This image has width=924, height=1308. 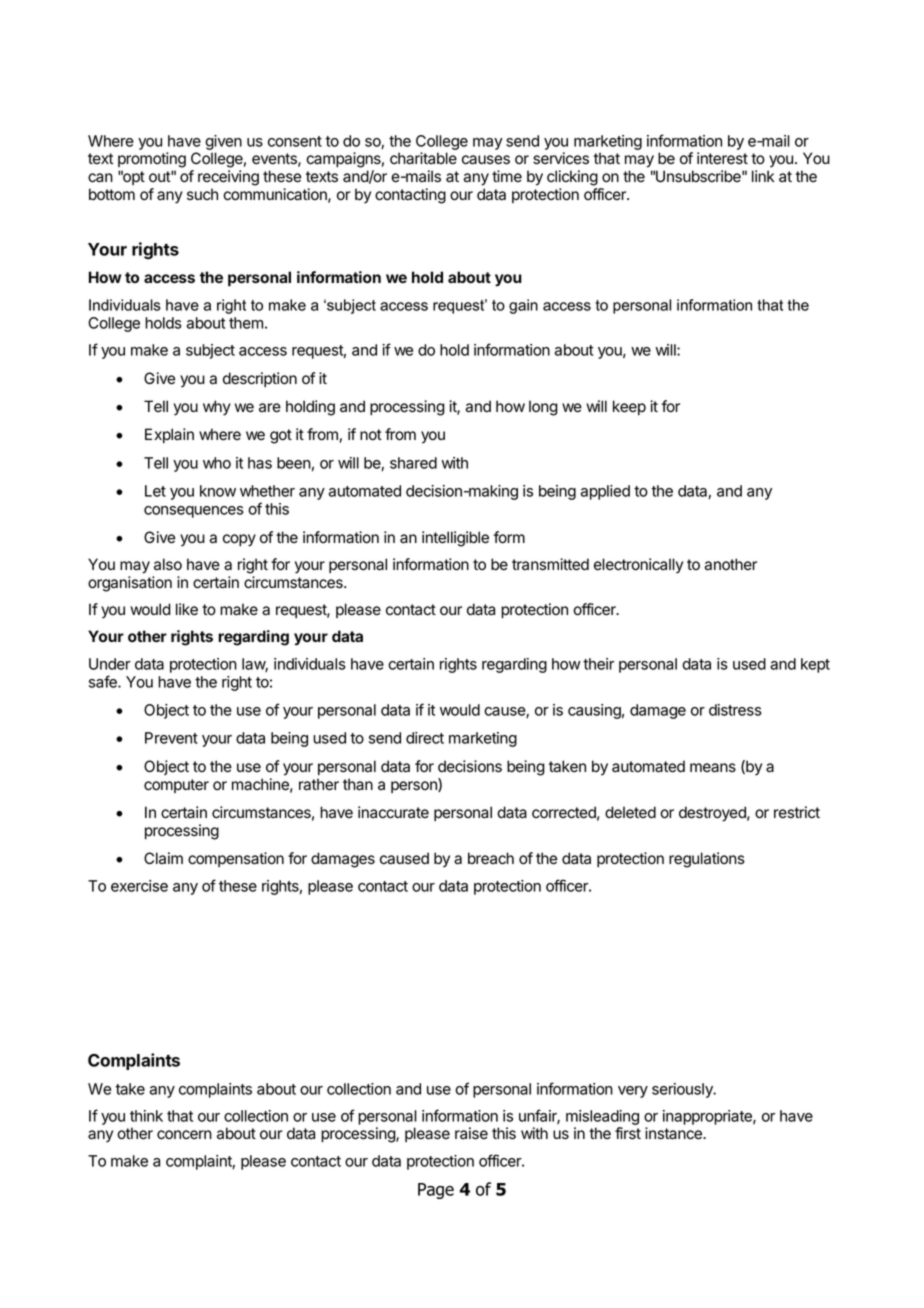 What do you see at coordinates (202, 194) in the image?
I see `such` at bounding box center [202, 194].
